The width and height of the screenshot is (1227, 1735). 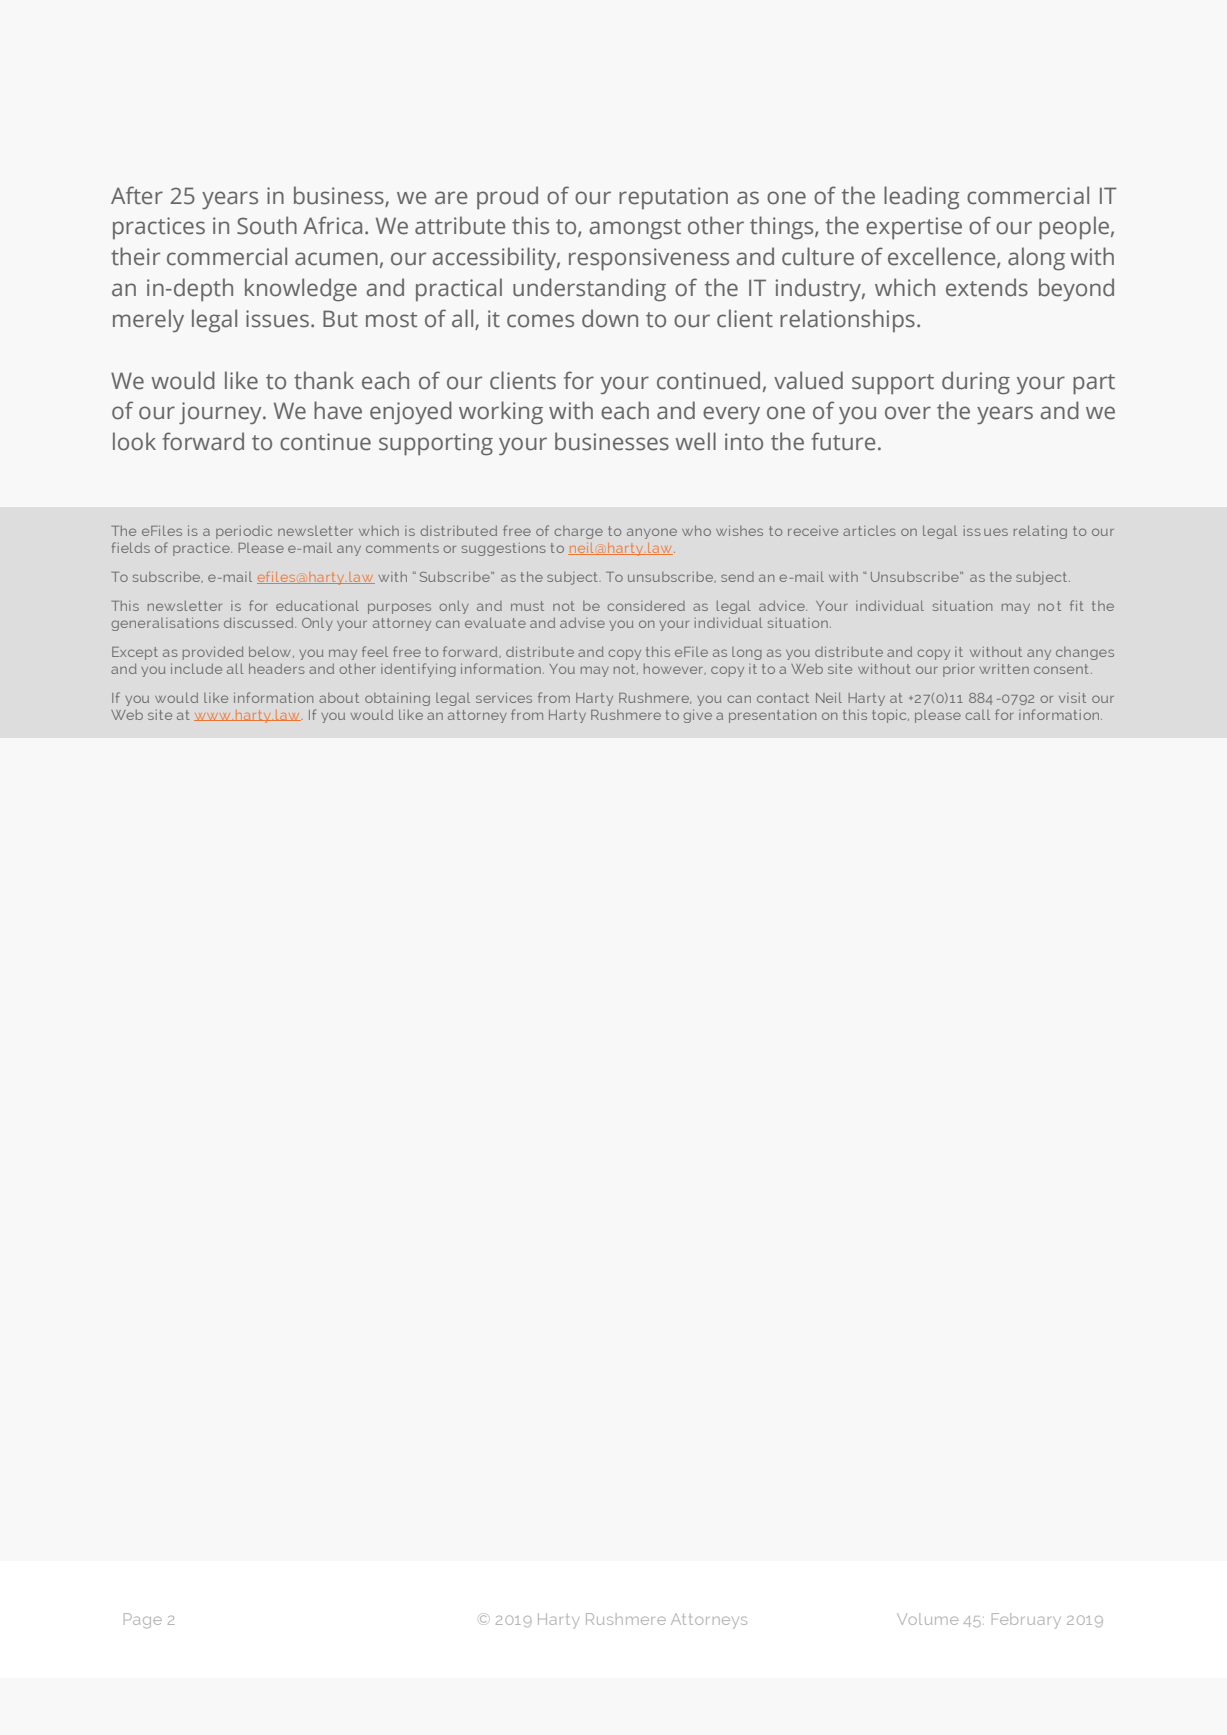 What do you see at coordinates (277, 668) in the screenshot?
I see `headers` at bounding box center [277, 668].
